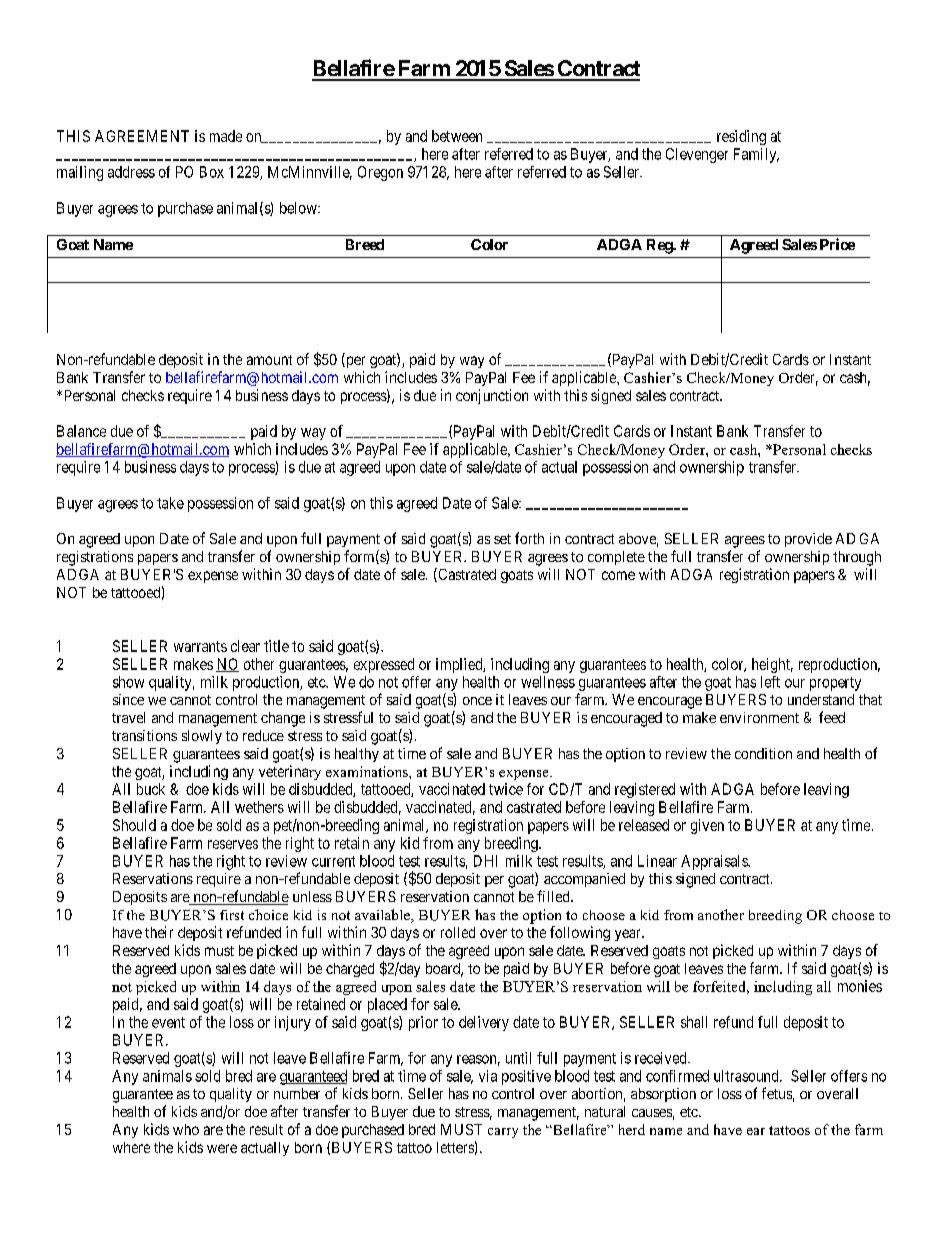  I want to click on left, so click(770, 682).
